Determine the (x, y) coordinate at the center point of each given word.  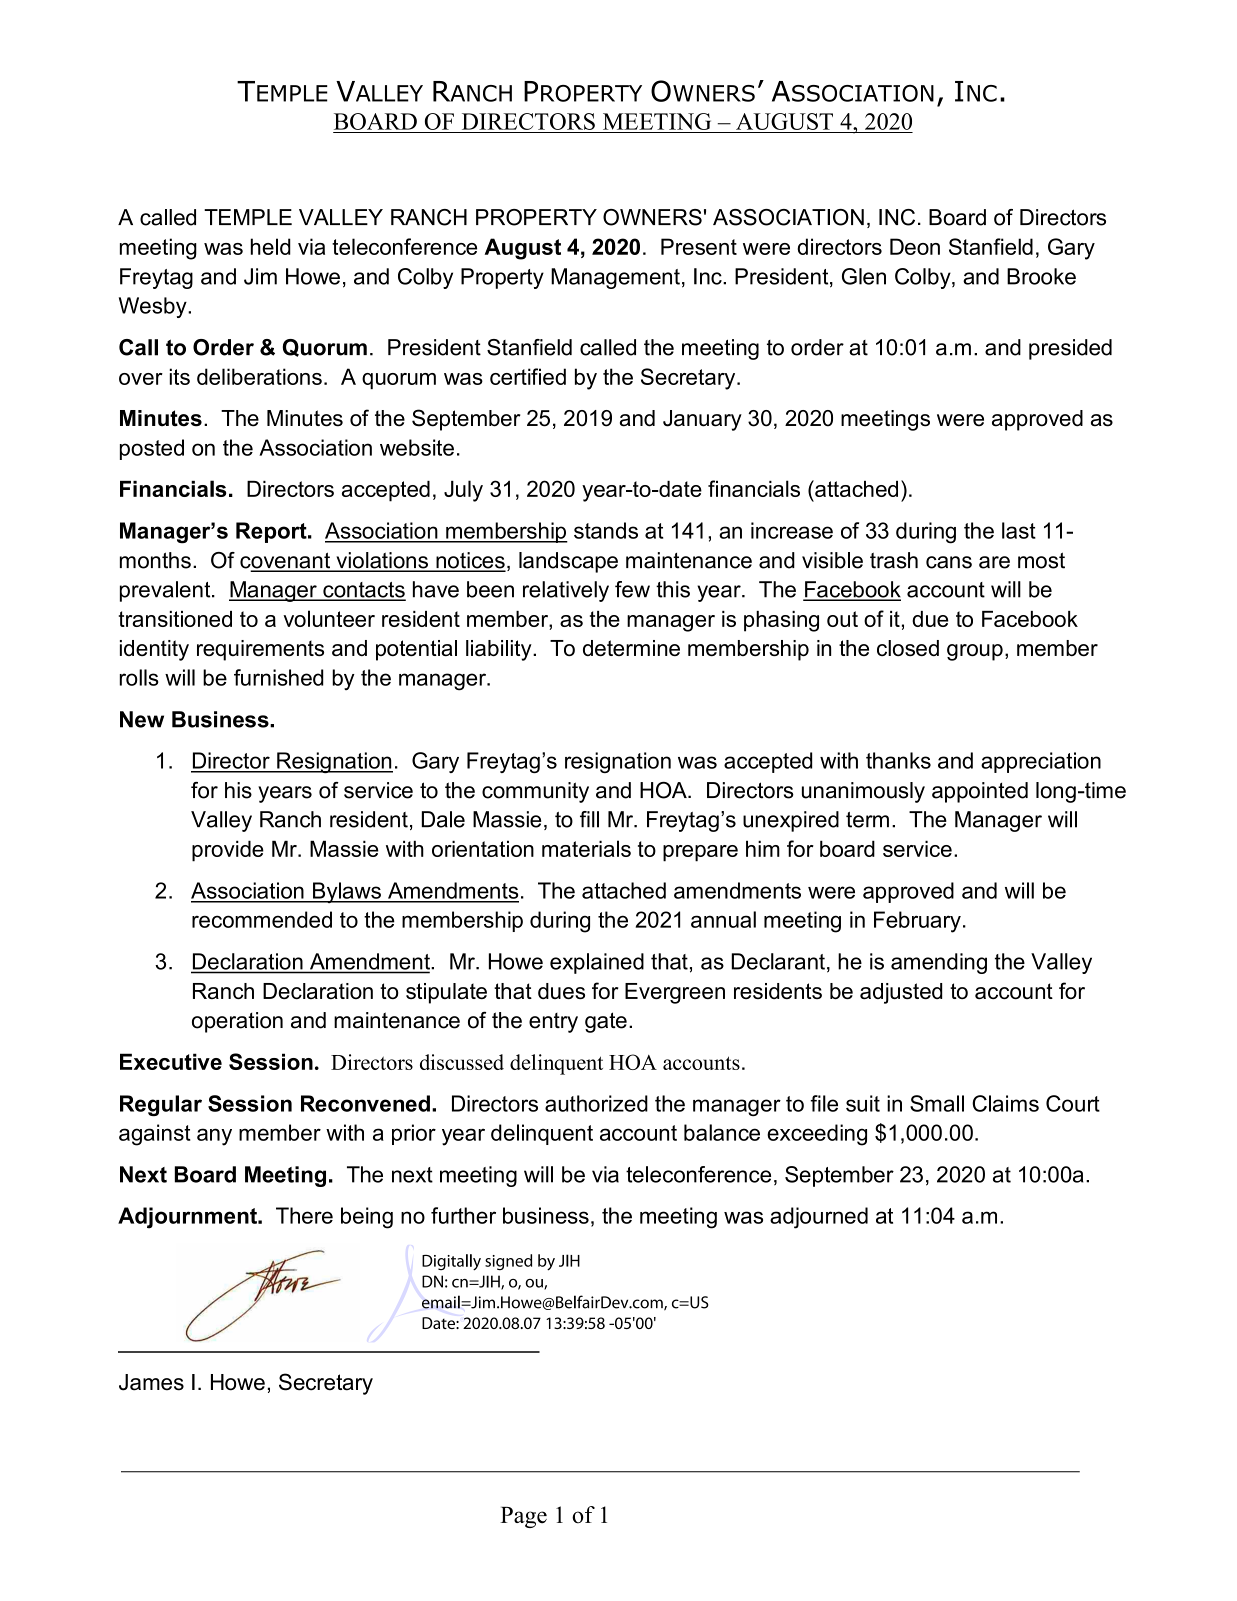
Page (523, 1517)
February (917, 922)
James (151, 1382)
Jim (260, 276)
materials (586, 848)
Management (615, 278)
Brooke (1041, 276)
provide (228, 851)
